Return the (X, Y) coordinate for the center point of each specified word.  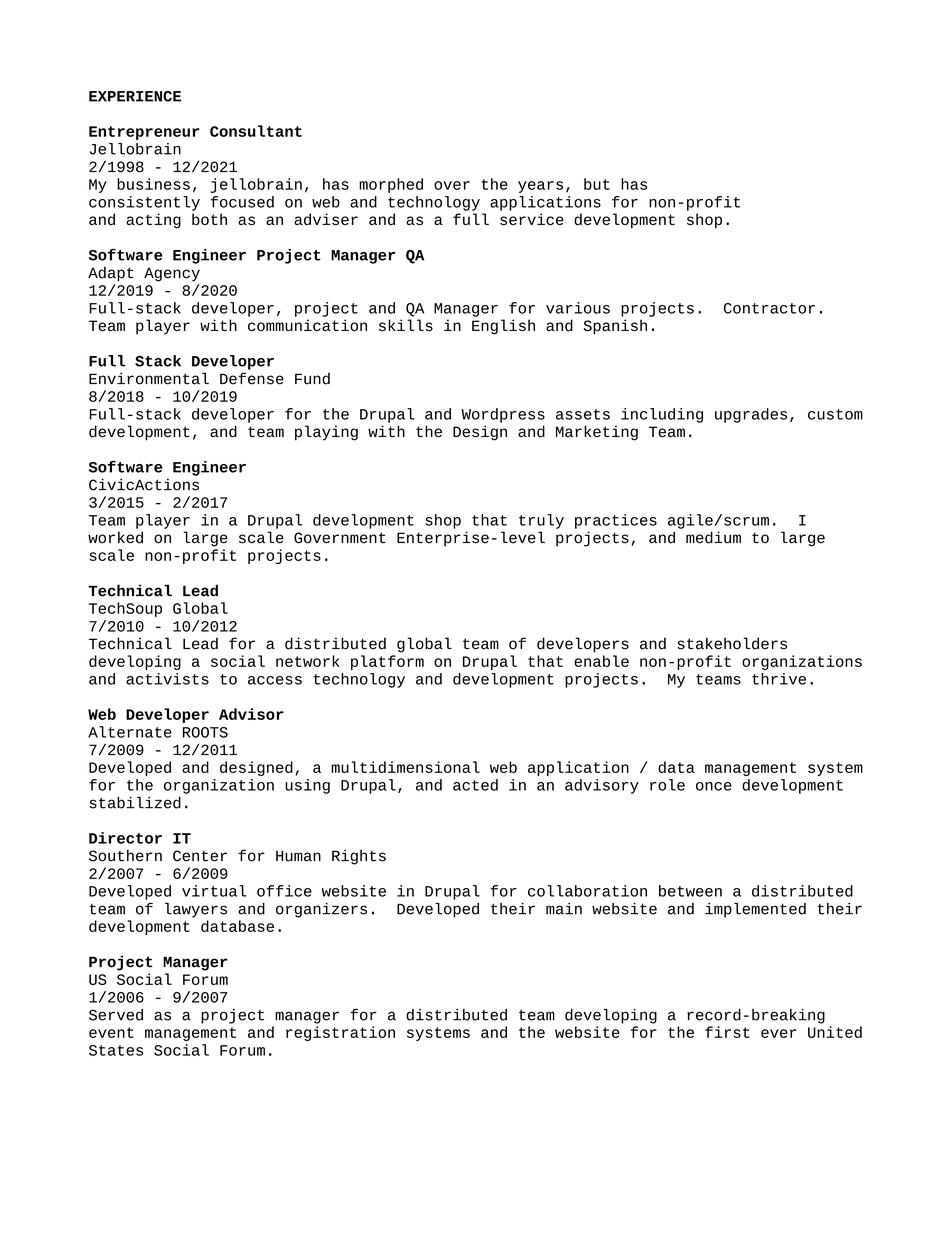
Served (116, 1015)
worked (115, 537)
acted (475, 785)
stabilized (135, 802)
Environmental (149, 378)
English (503, 327)
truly (541, 521)
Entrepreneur (144, 133)
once (714, 786)
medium (713, 537)
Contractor (769, 308)
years (540, 187)
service (532, 219)
